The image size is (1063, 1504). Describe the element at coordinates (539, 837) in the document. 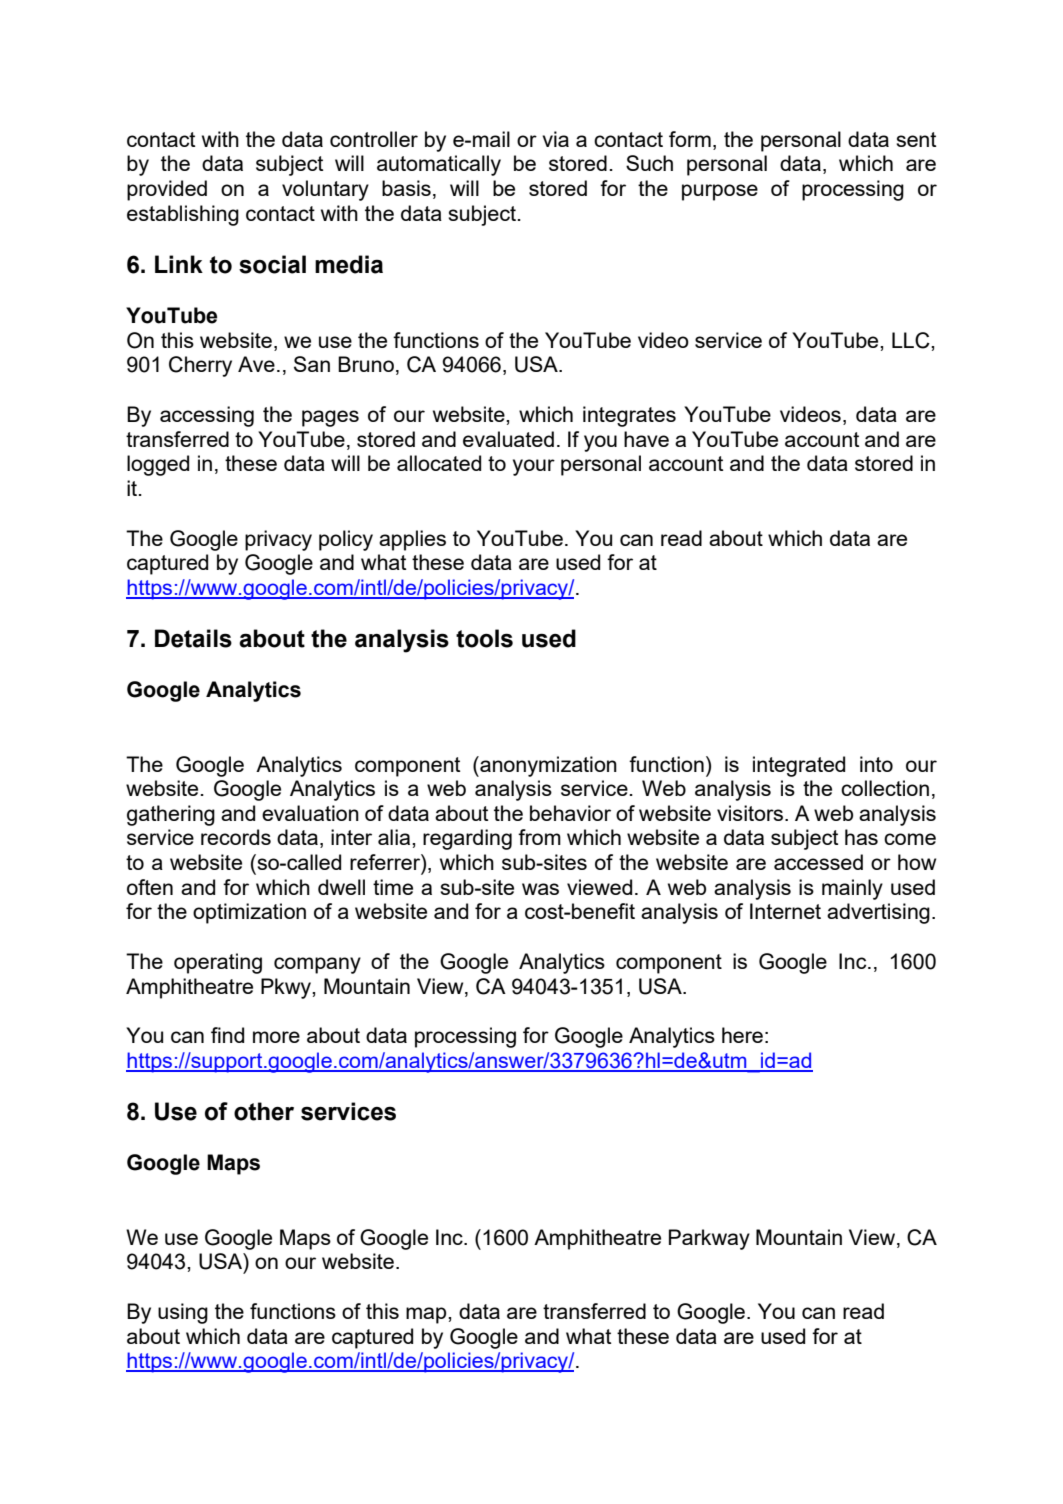

I see `from` at that location.
